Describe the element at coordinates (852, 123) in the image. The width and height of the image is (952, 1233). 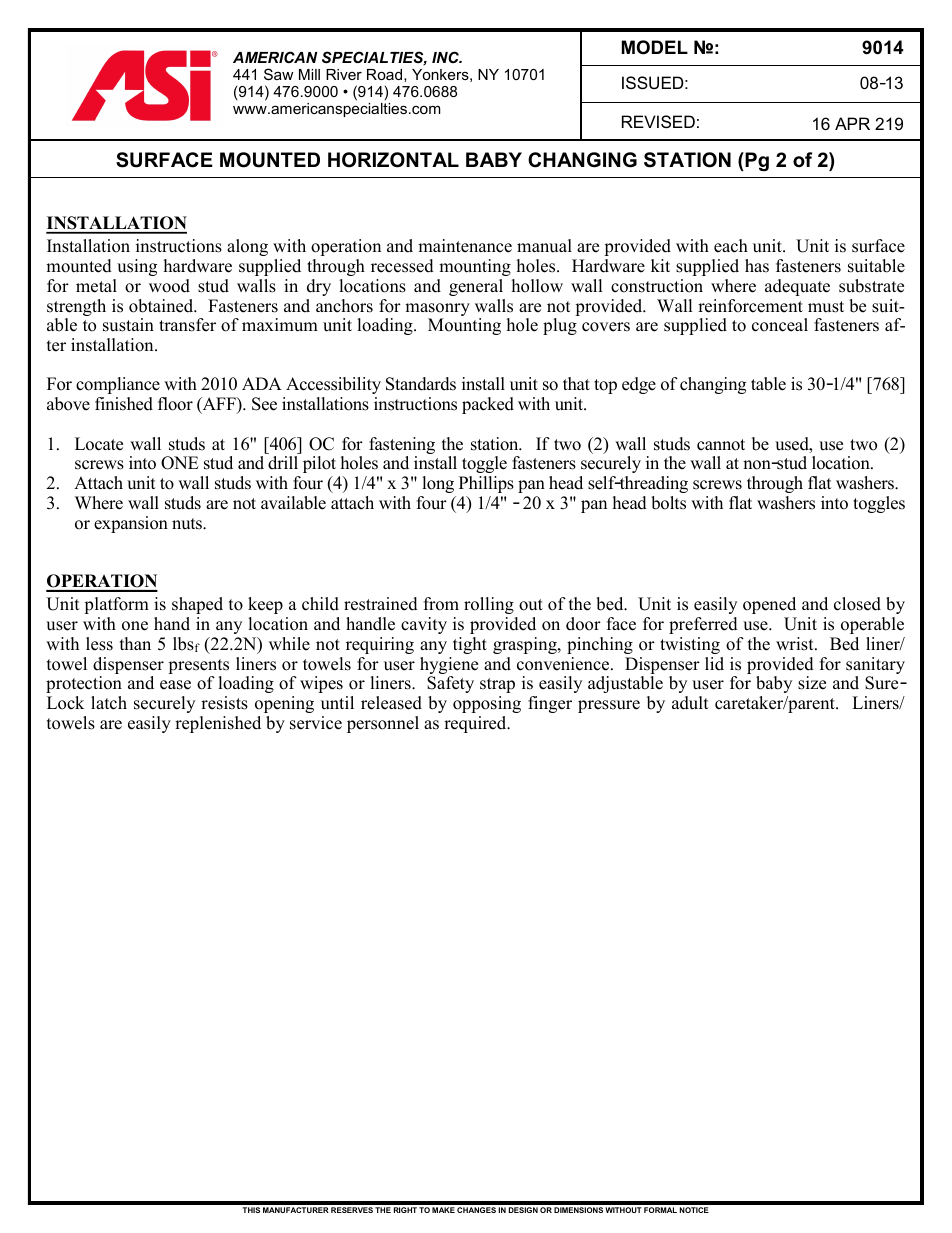
I see `APR` at that location.
